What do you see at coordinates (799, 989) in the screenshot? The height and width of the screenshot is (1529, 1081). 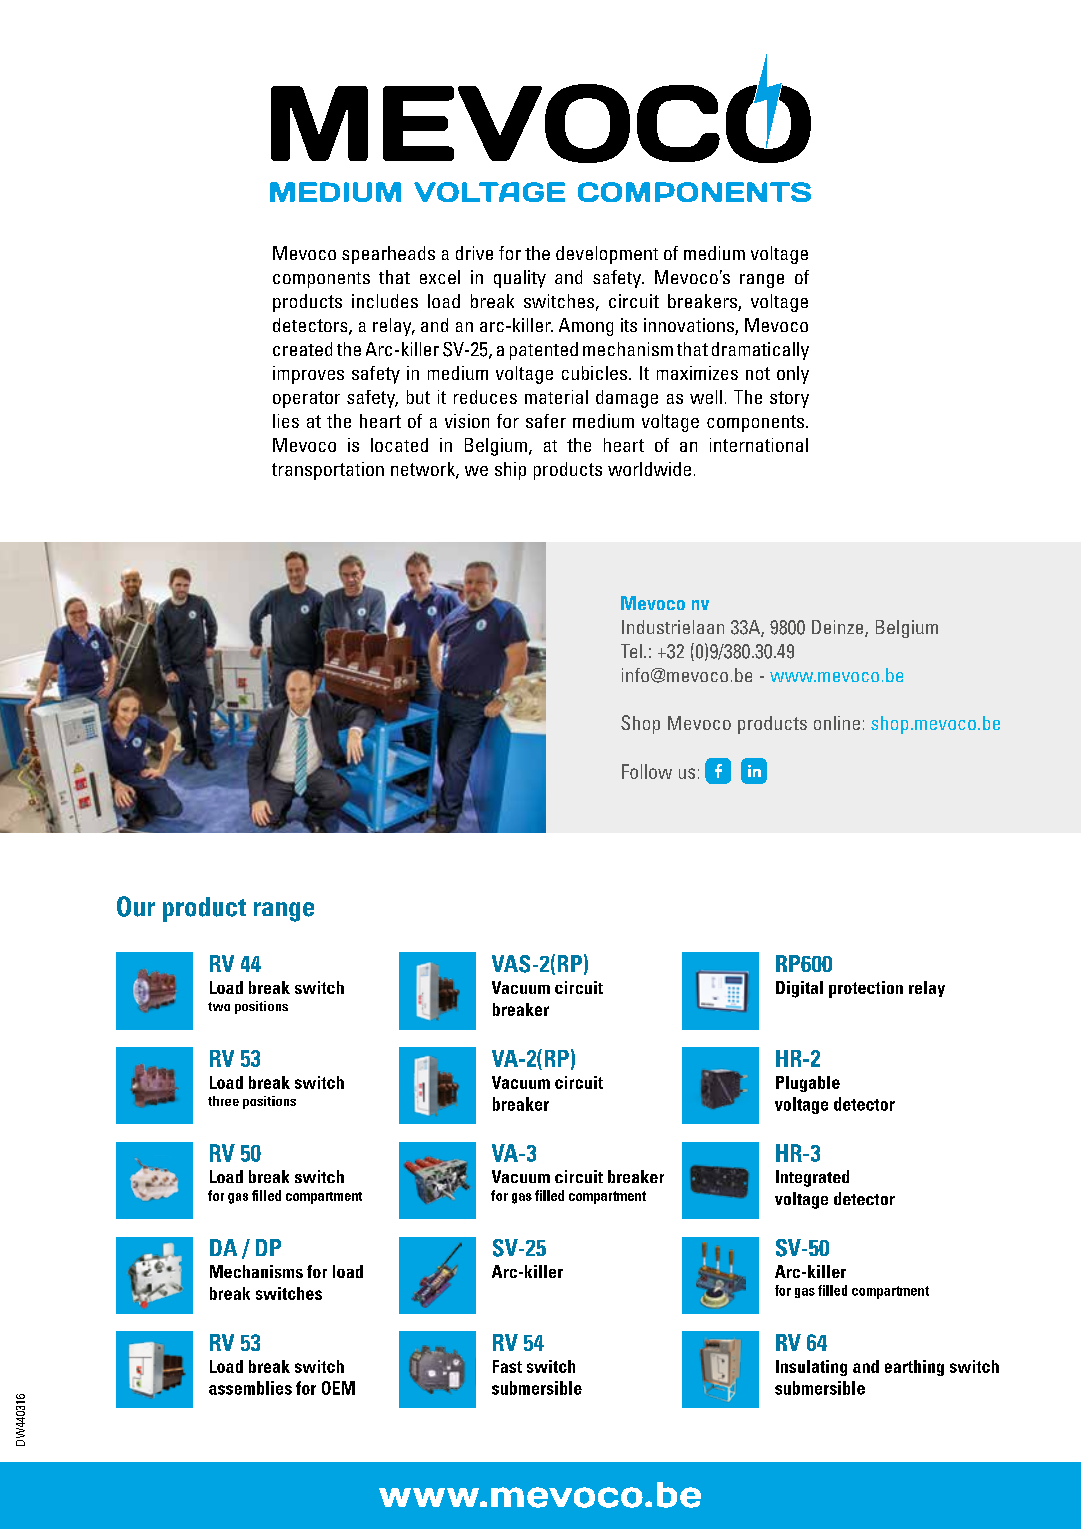 I see `Digital` at bounding box center [799, 989].
